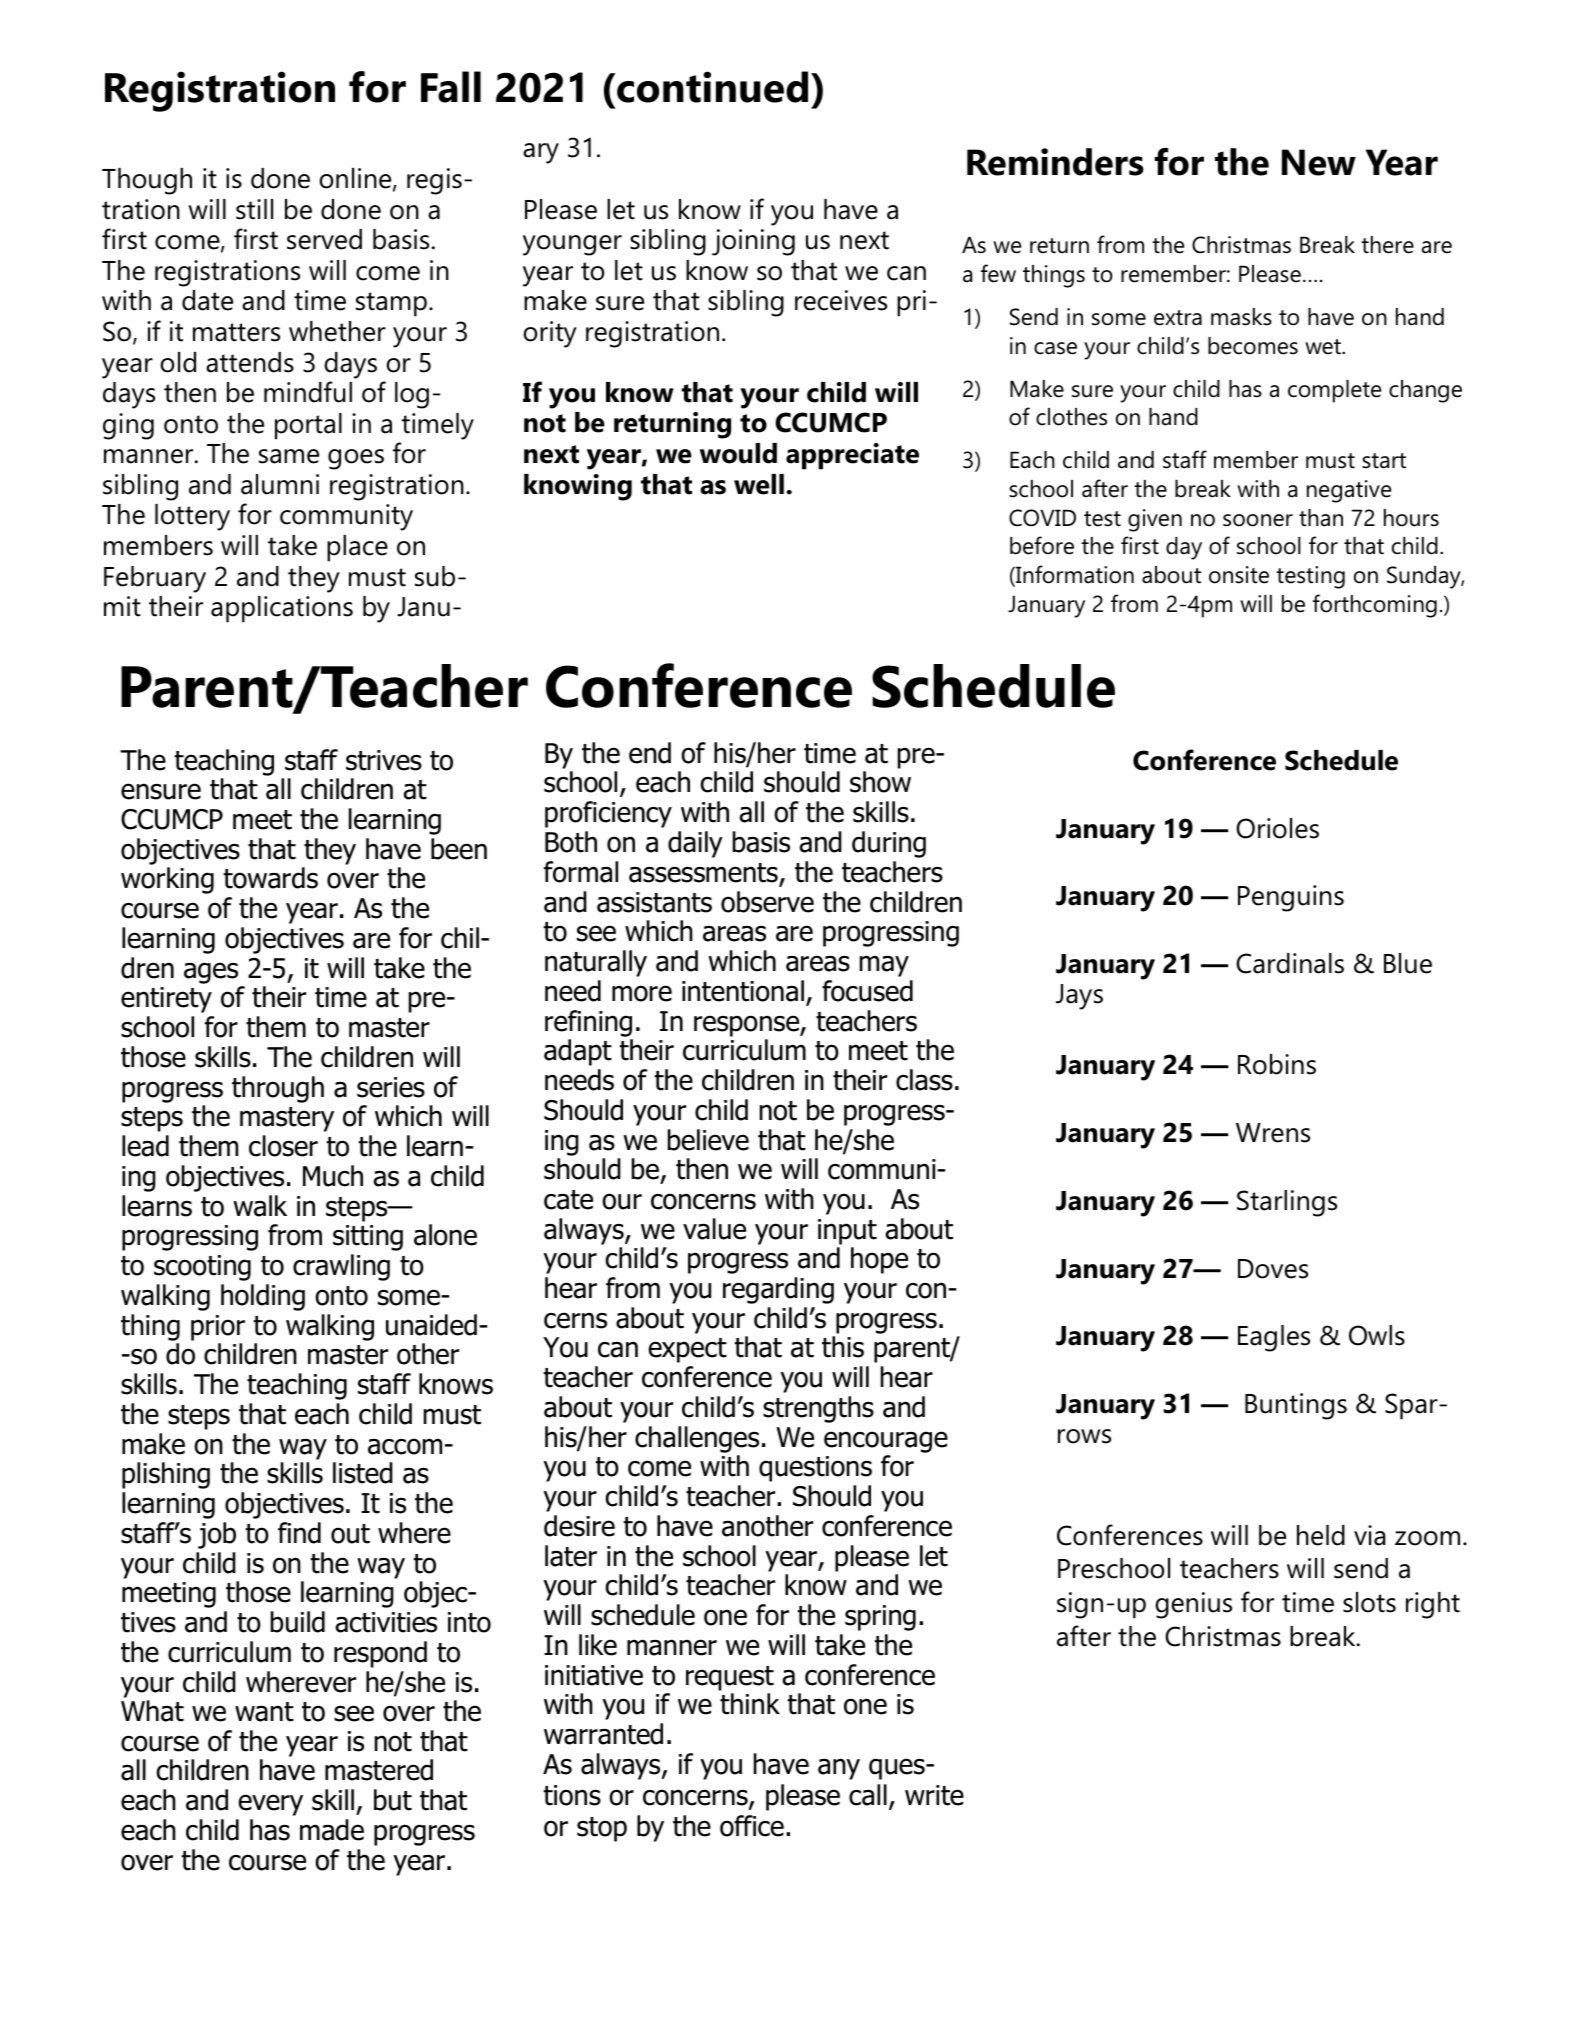 The width and height of the screenshot is (1576, 2039). What do you see at coordinates (1296, 1406) in the screenshot?
I see `Buntings` at bounding box center [1296, 1406].
